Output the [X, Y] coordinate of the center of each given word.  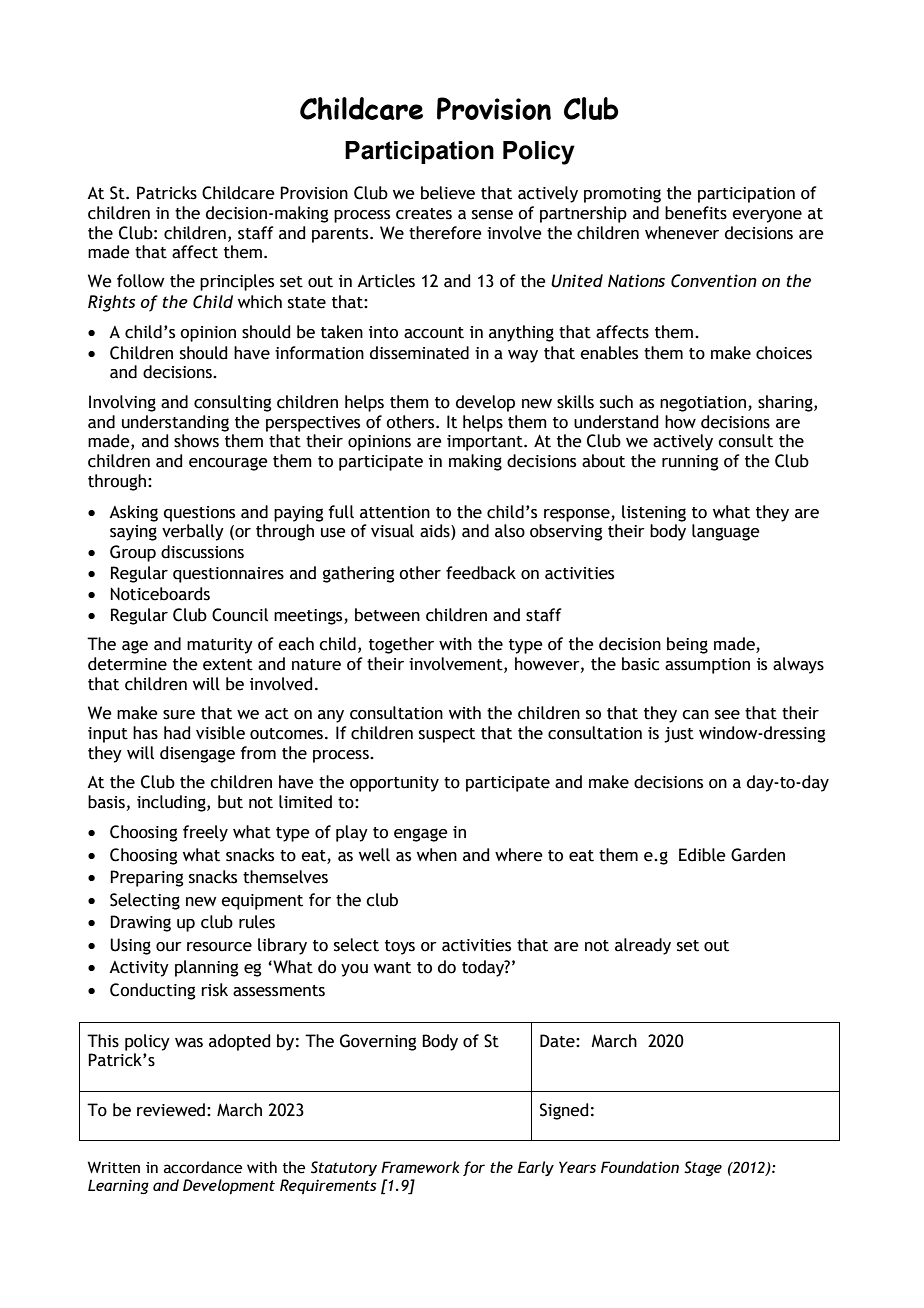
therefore [445, 233]
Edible [702, 855]
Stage [703, 1168]
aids [436, 532]
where [519, 855]
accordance [203, 1167]
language [726, 532]
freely [205, 833]
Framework [420, 1167]
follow [141, 281]
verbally [193, 532]
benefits [696, 213]
